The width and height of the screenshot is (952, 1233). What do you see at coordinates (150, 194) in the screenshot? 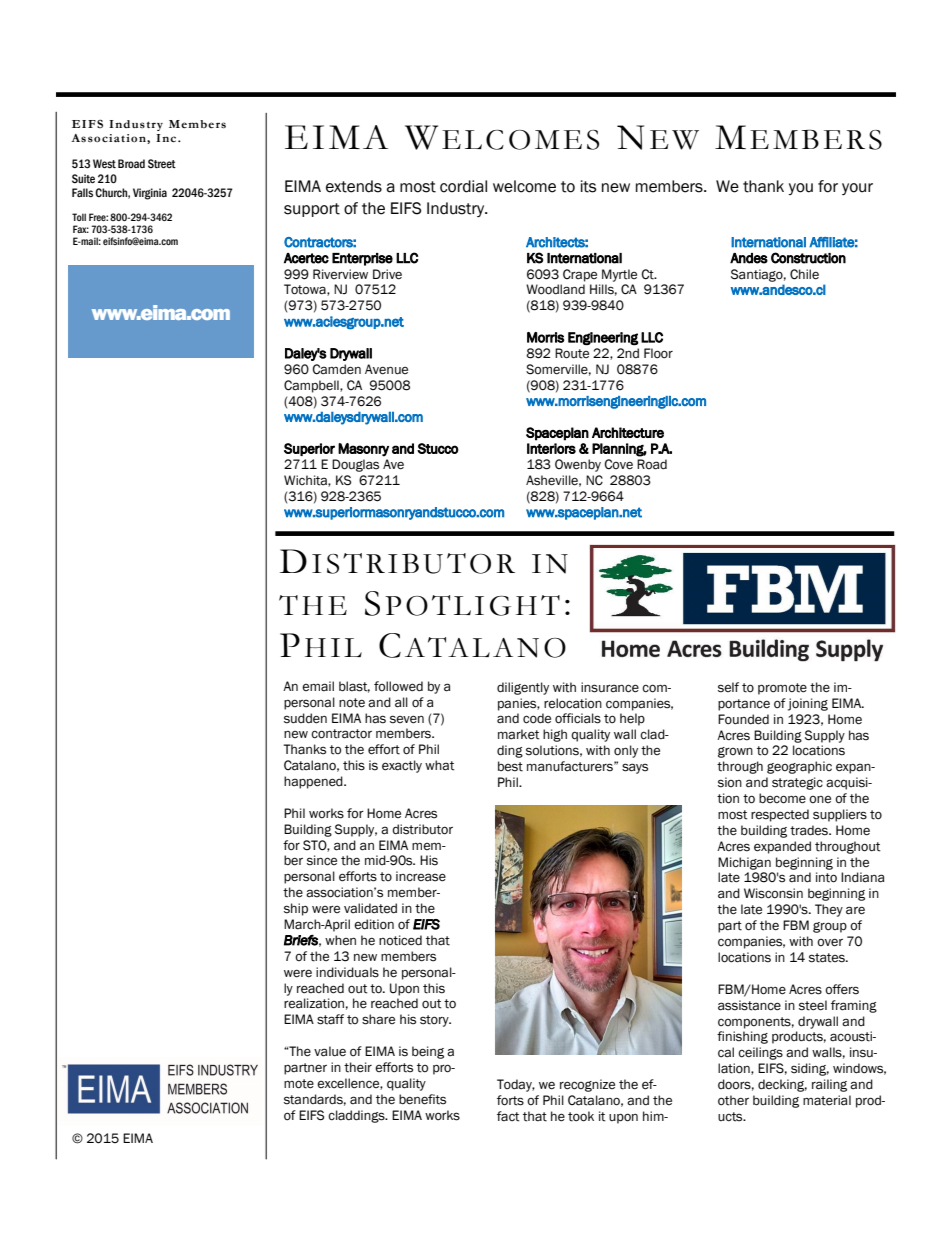
I see `Virginia` at bounding box center [150, 194].
